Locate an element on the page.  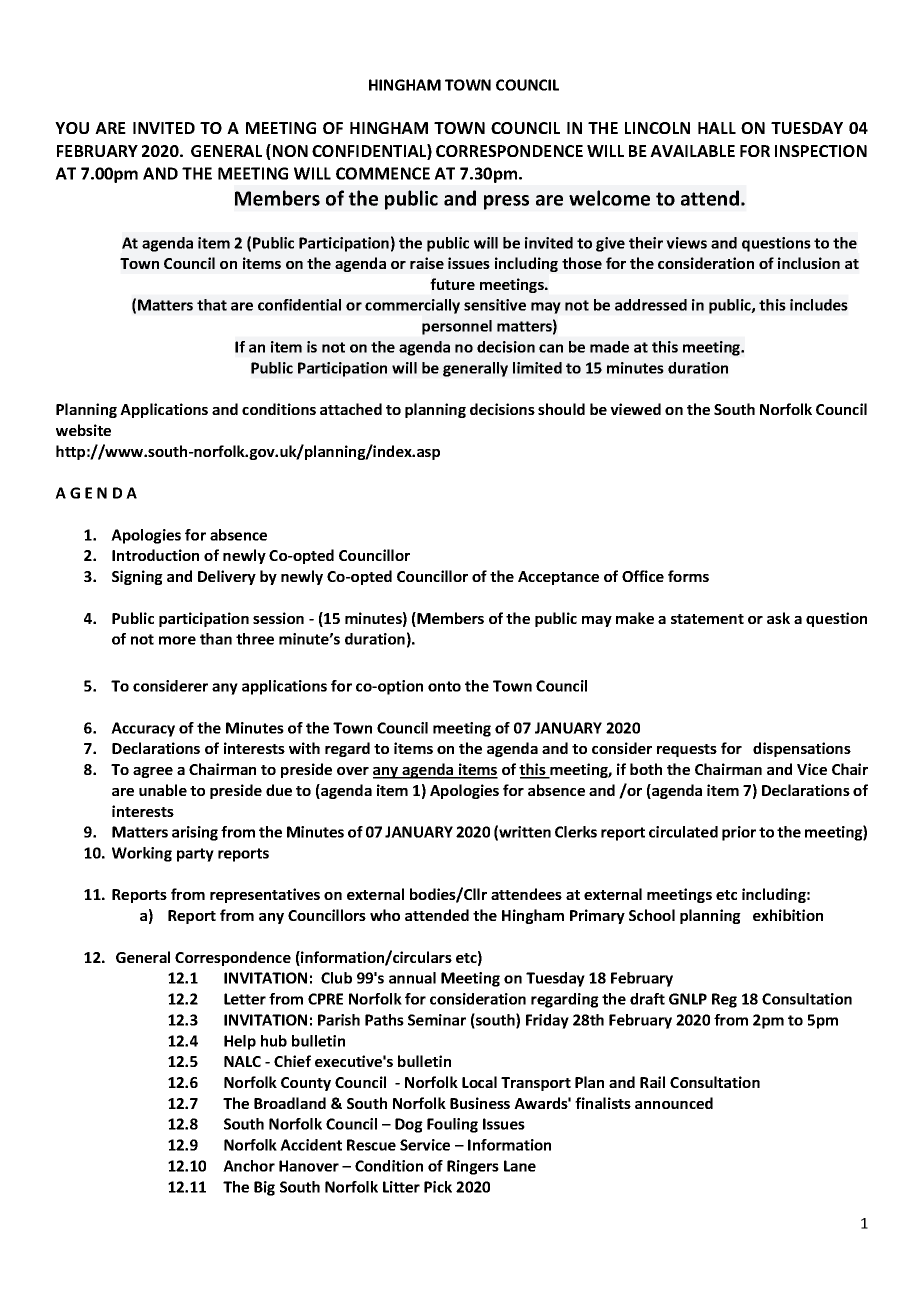
Ringers is located at coordinates (473, 1167).
